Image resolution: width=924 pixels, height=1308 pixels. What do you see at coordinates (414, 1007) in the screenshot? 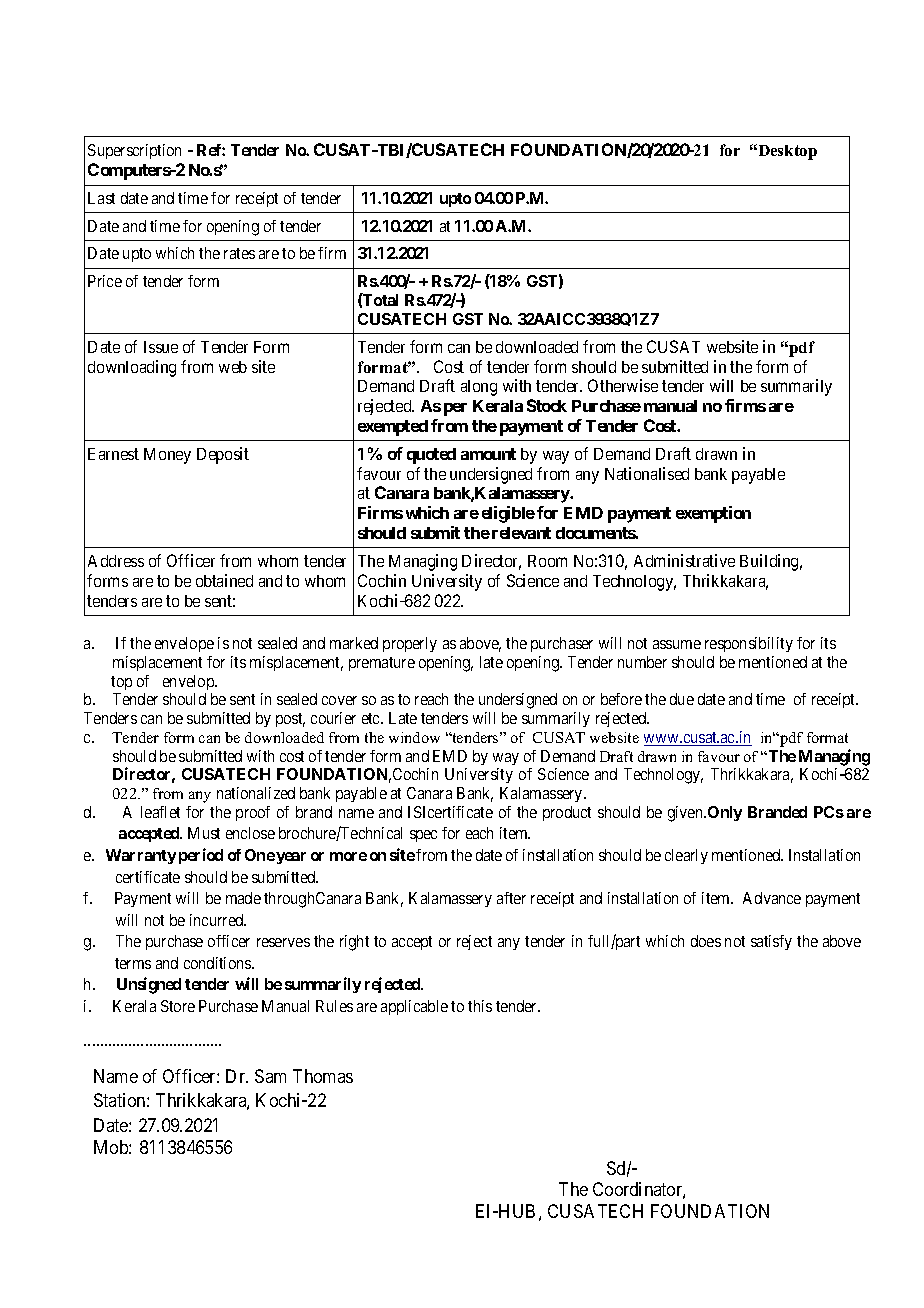
I see `applicable` at bounding box center [414, 1007].
